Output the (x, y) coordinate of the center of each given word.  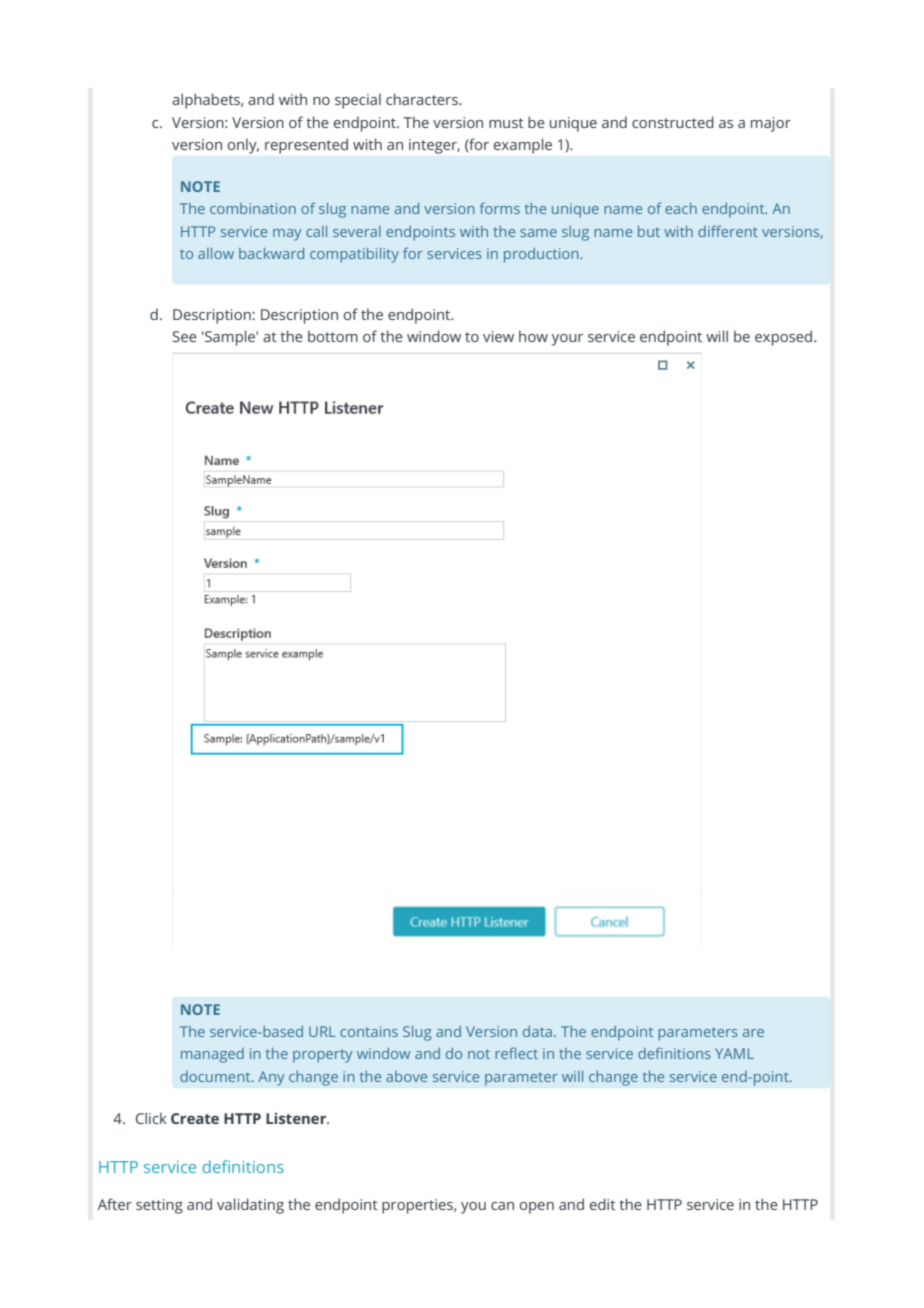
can (502, 1206)
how (533, 336)
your (567, 340)
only (243, 146)
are (753, 1033)
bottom (333, 336)
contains (369, 1031)
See (185, 336)
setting (159, 1206)
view (498, 336)
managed (212, 1055)
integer (434, 146)
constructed (673, 122)
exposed (785, 338)
